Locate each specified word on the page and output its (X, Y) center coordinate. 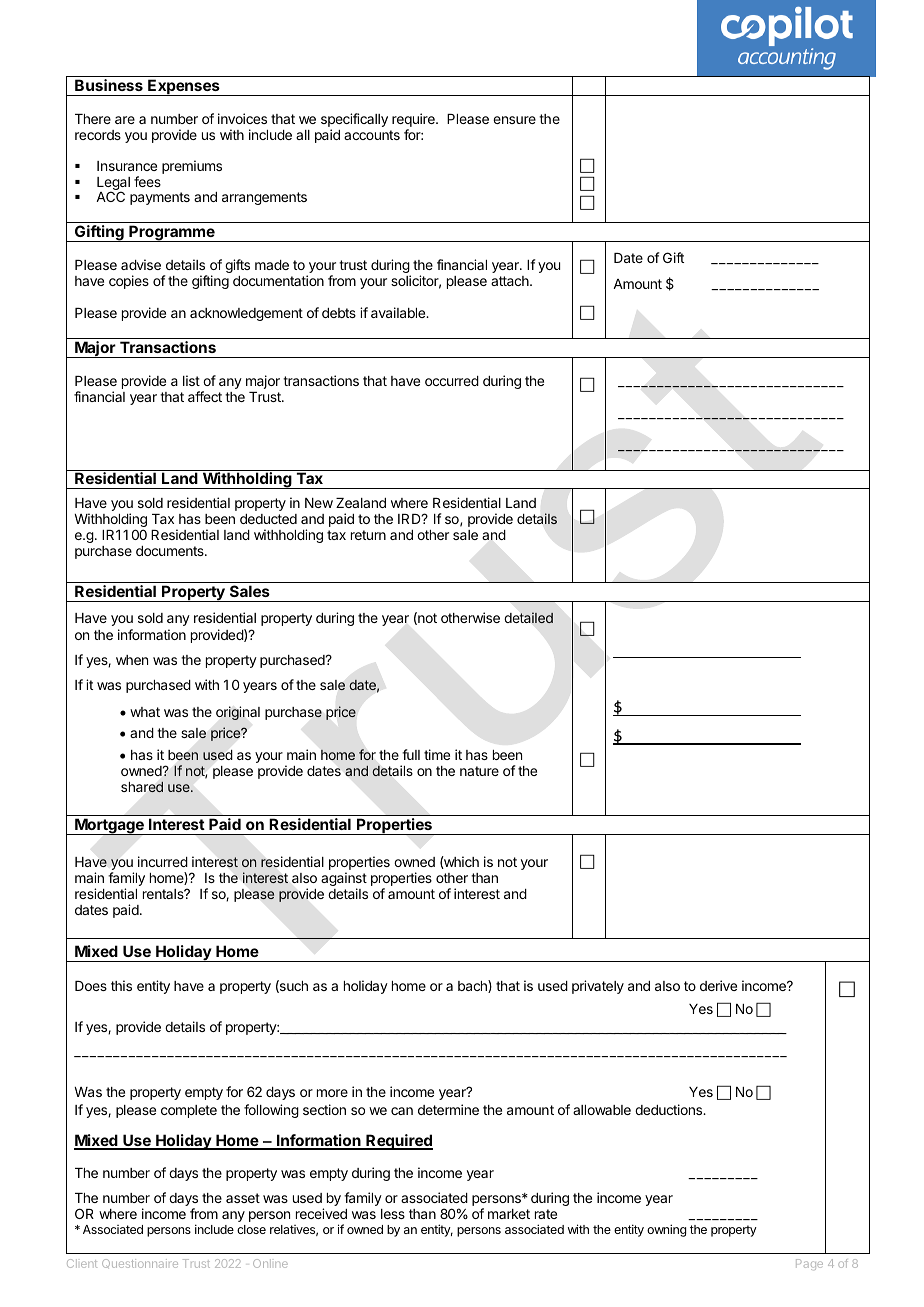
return (368, 535)
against (344, 880)
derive (718, 985)
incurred (163, 861)
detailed (529, 617)
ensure (514, 120)
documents (171, 551)
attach (511, 281)
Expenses (184, 87)
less (393, 1214)
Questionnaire (140, 1263)
